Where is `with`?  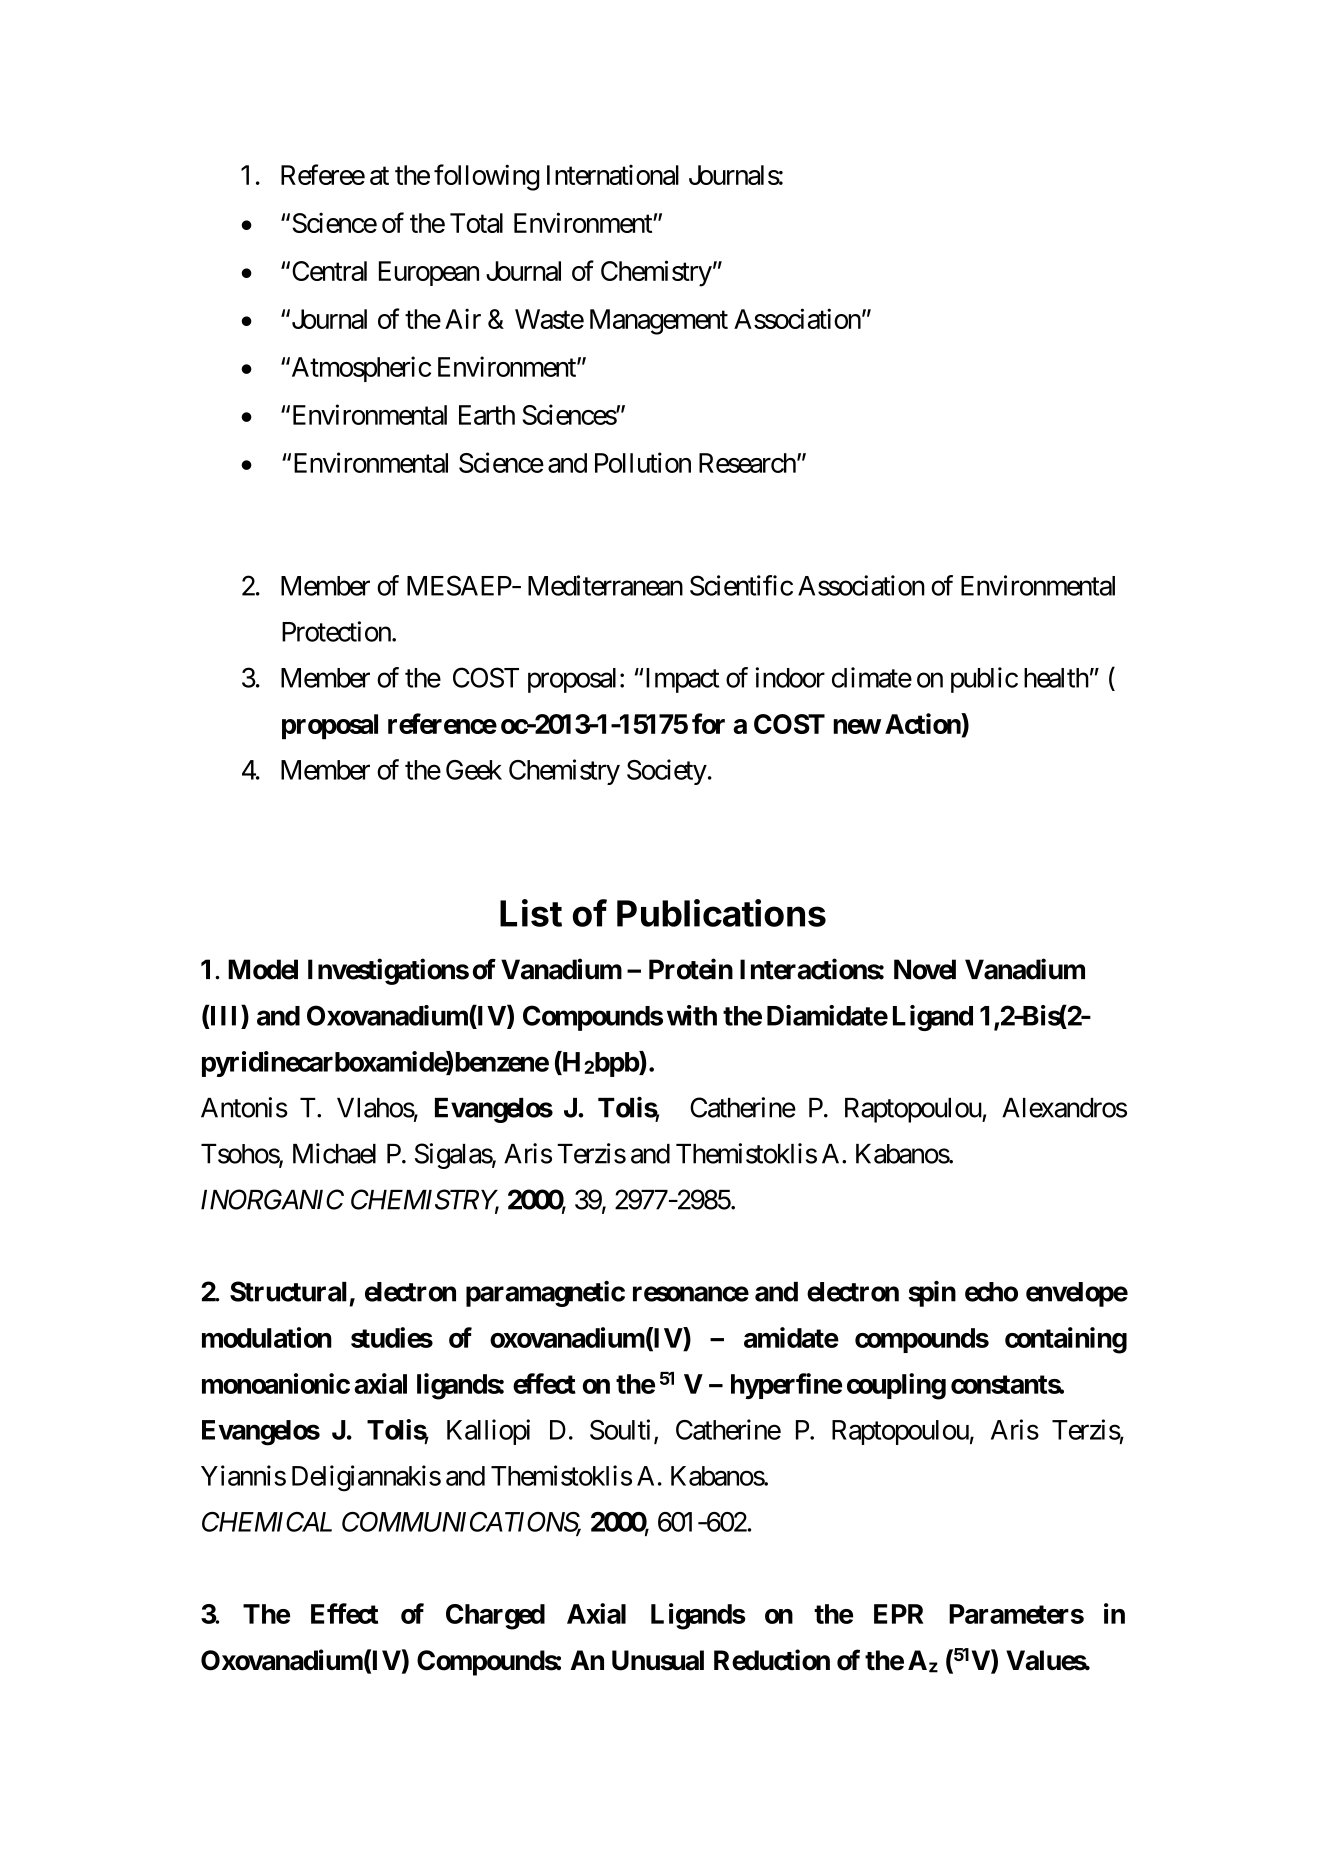 with is located at coordinates (692, 1015).
